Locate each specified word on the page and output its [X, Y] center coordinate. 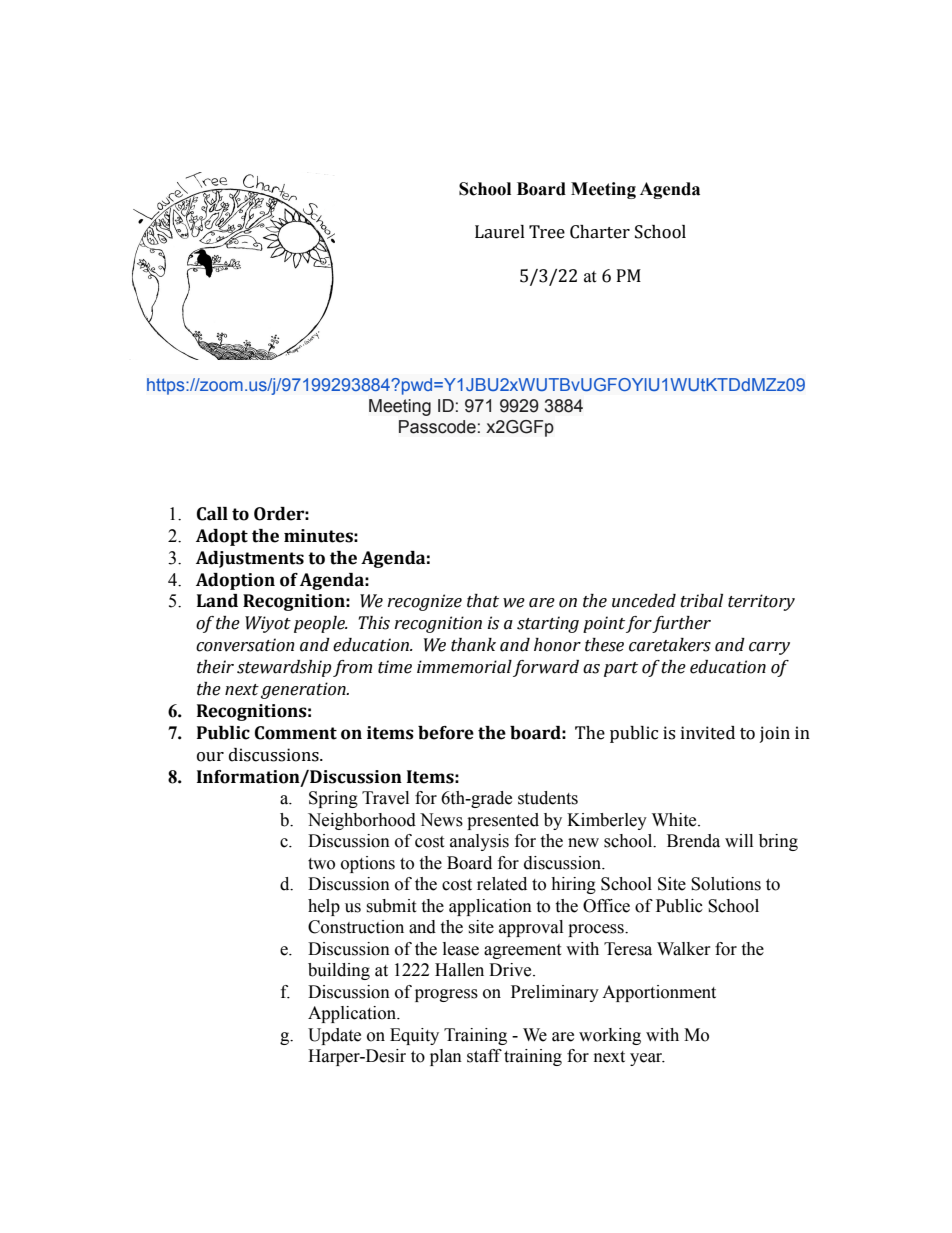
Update [334, 1036]
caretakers [670, 645]
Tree [547, 232]
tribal [701, 601]
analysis [479, 842]
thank [473, 645]
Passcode [437, 427]
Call [212, 514]
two [321, 864]
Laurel [500, 232]
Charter [600, 232]
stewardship [284, 668]
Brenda [693, 841]
